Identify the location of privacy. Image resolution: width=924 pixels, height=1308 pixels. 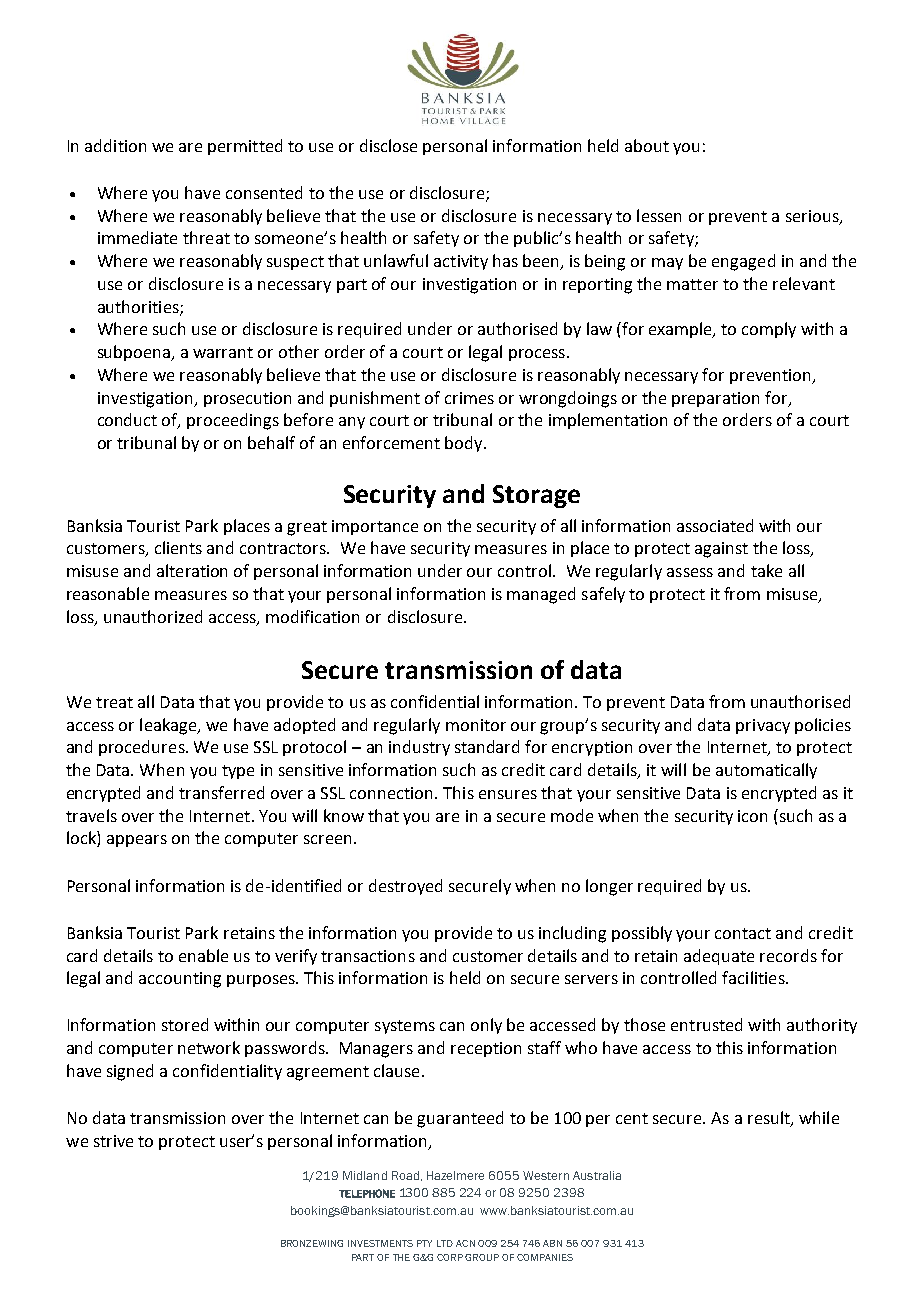
(763, 726).
